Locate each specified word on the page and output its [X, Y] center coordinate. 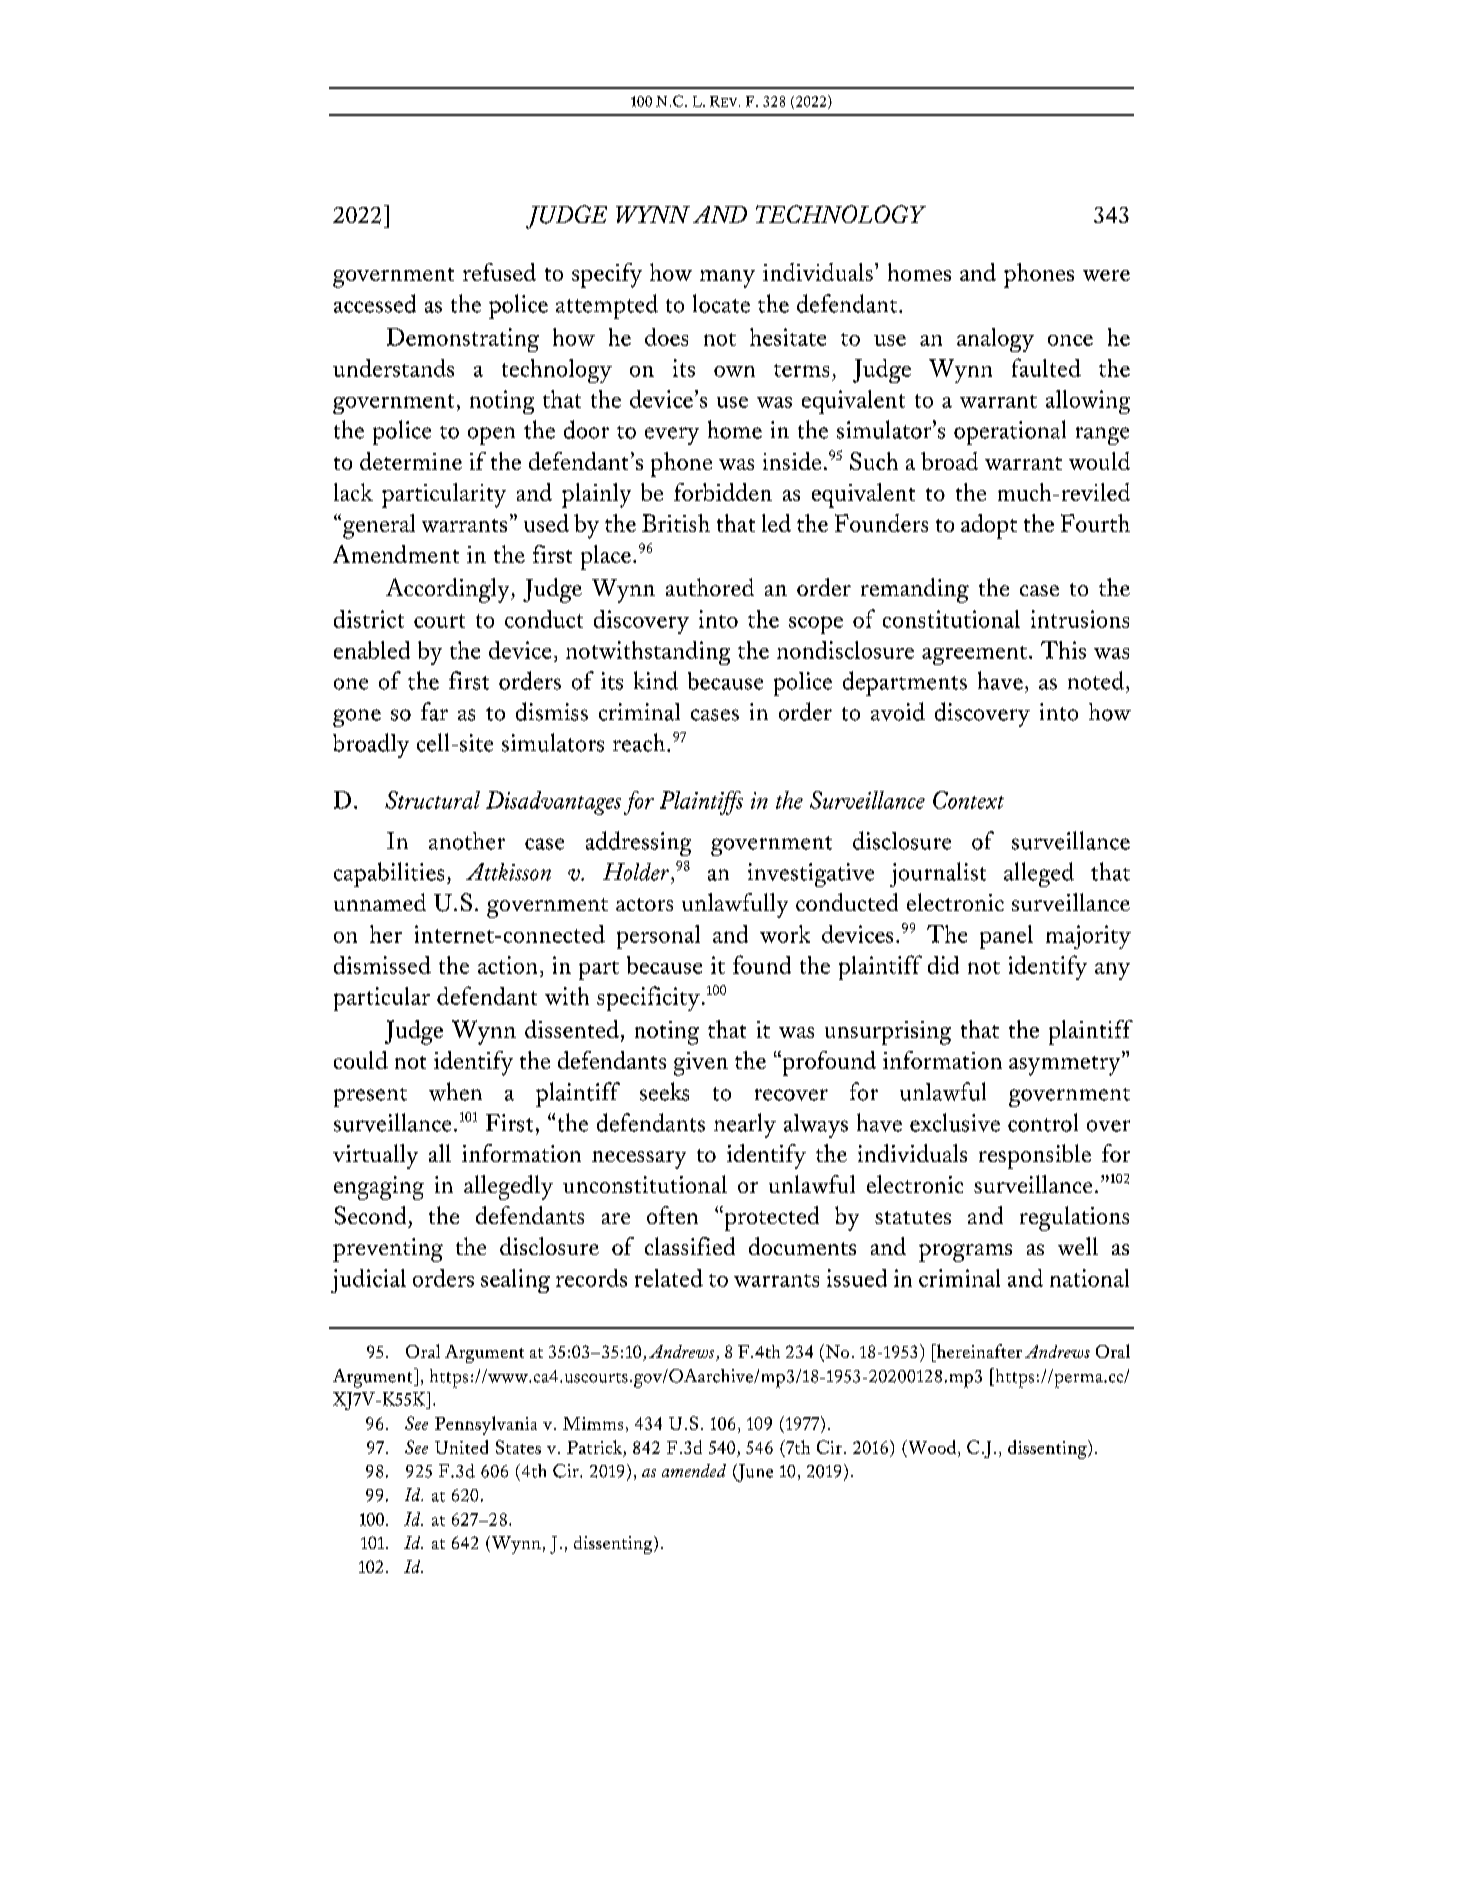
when [455, 1091]
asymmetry [1066, 1066]
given [701, 1064]
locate [721, 303]
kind [656, 680]
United [461, 1447]
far [434, 711]
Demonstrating [463, 340]
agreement [974, 655]
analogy [995, 340]
